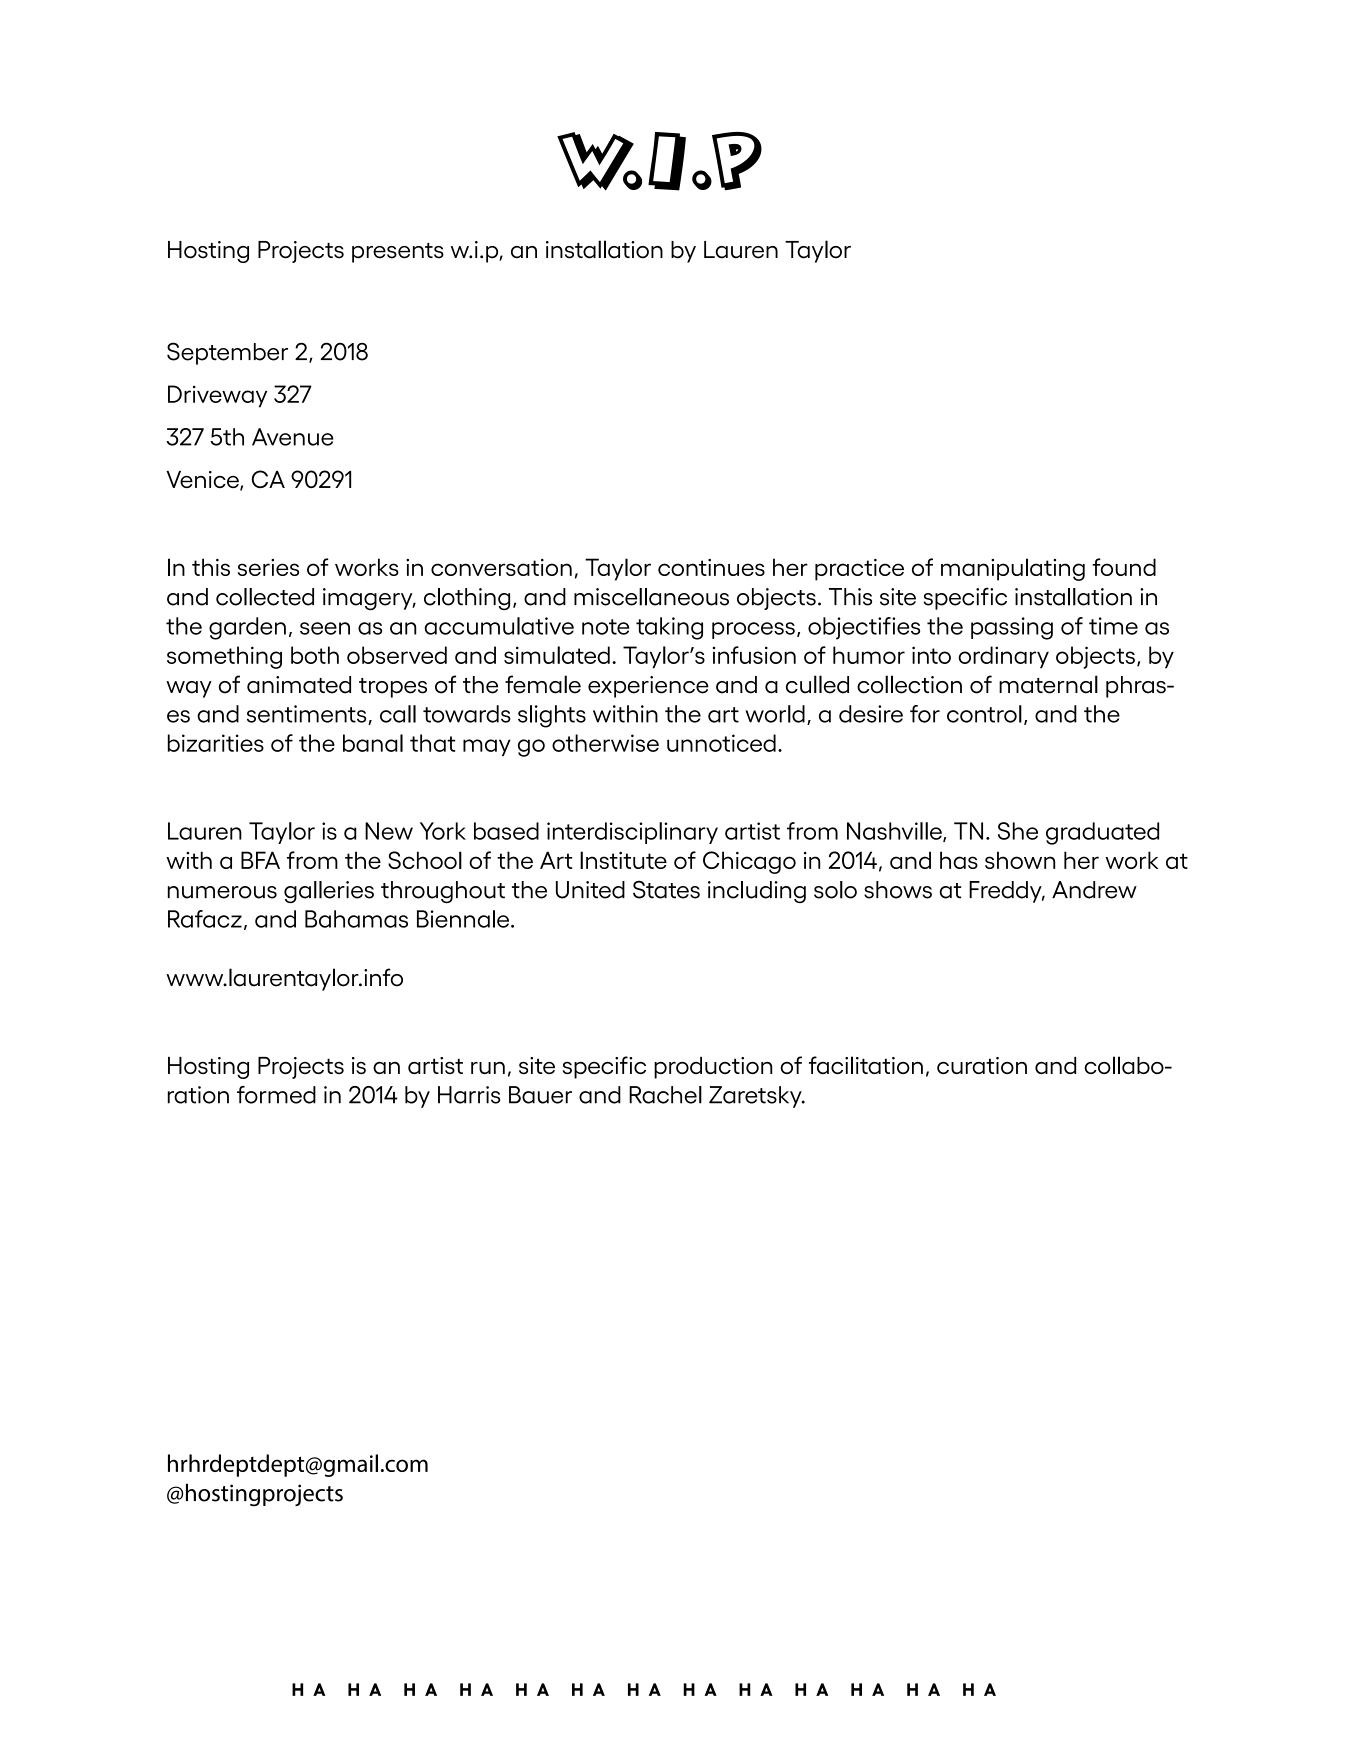 This screenshot has width=1358, height=1758. Describe the element at coordinates (469, 1095) in the screenshot. I see `Harris` at that location.
